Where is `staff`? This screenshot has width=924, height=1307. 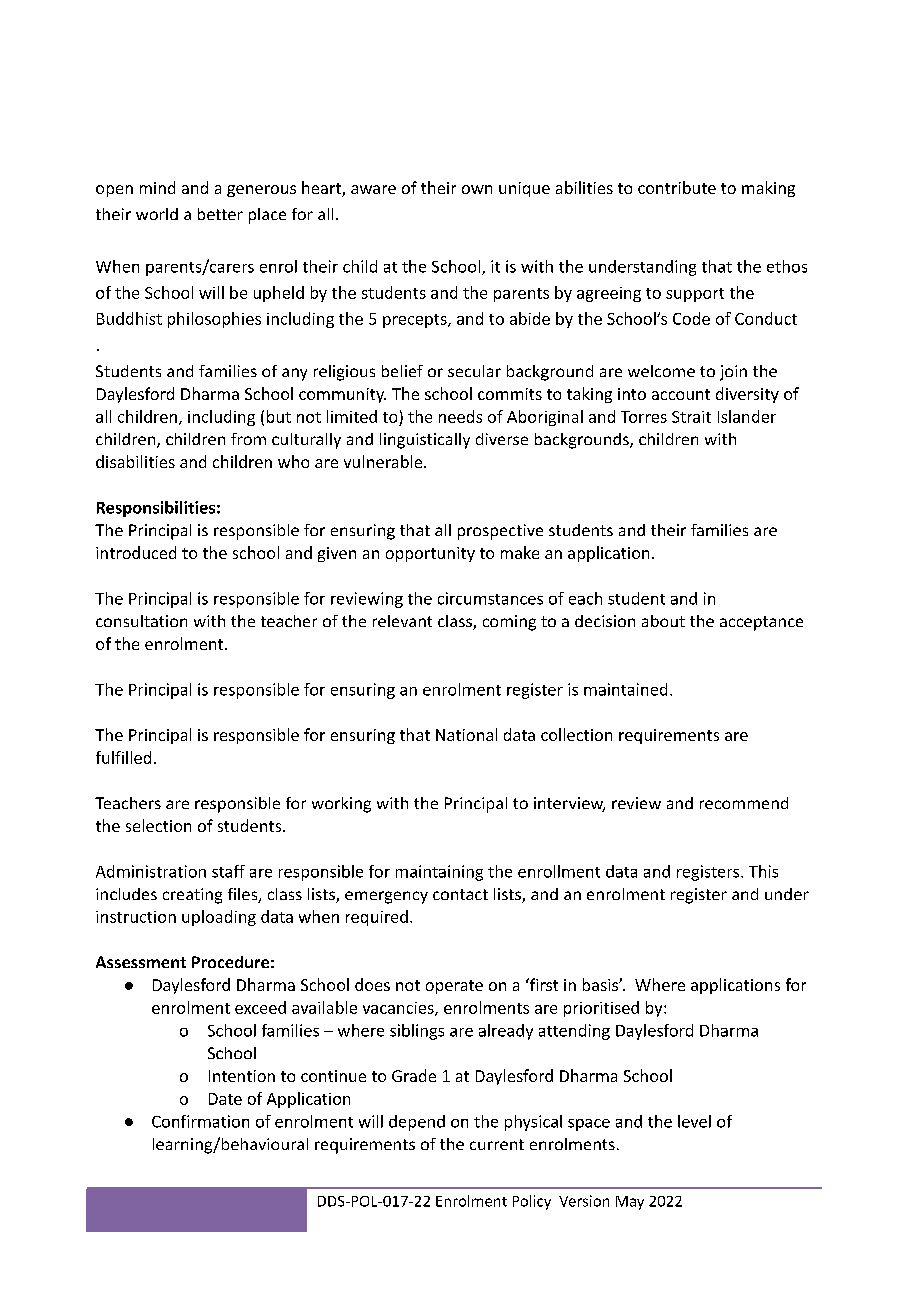 staff is located at coordinates (228, 871).
